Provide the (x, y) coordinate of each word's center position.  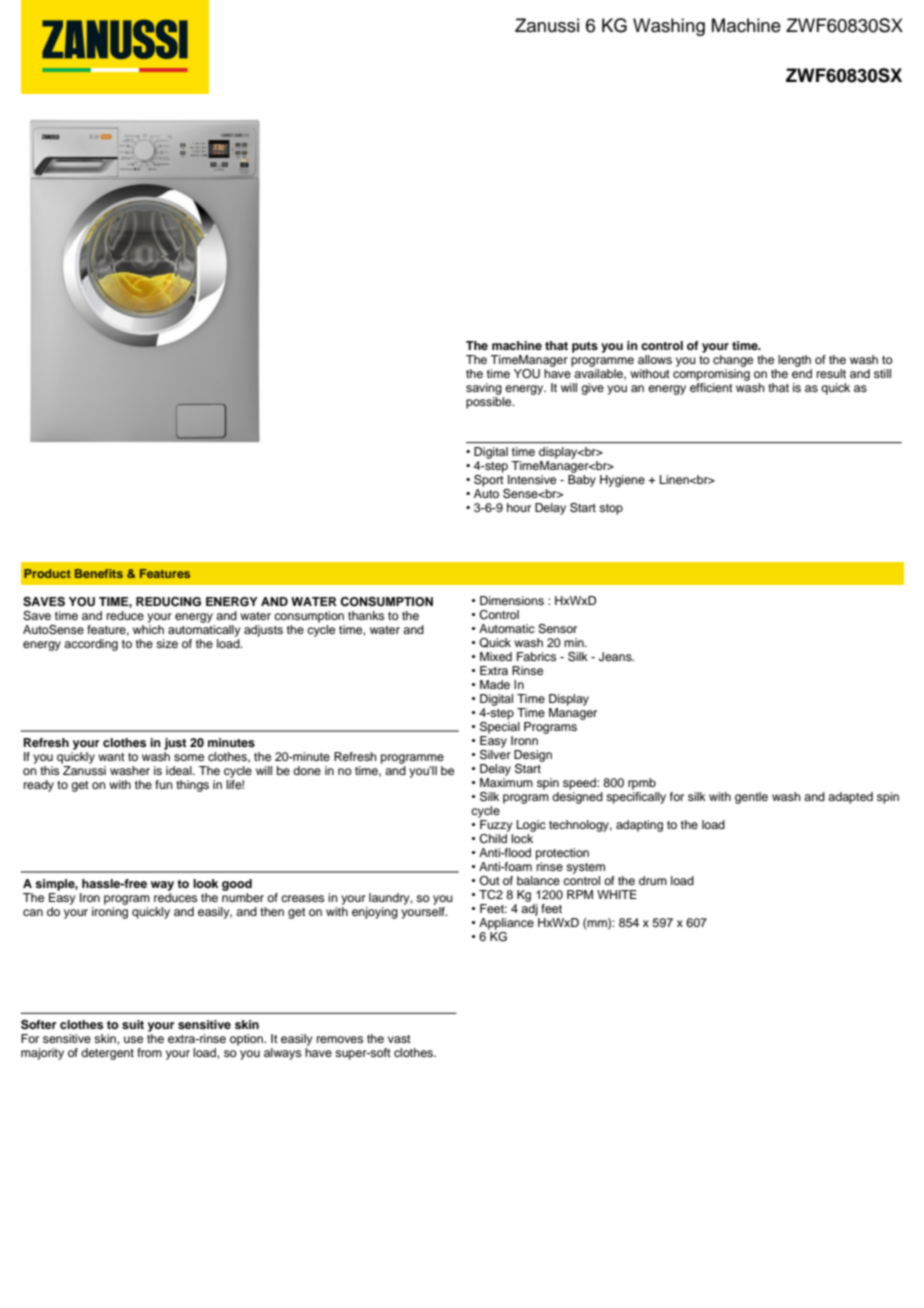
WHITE (617, 894)
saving (485, 390)
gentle (751, 798)
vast (399, 1039)
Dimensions (512, 600)
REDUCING (168, 602)
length (794, 362)
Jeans (616, 657)
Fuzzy (495, 824)
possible (490, 403)
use (133, 1039)
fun (164, 784)
